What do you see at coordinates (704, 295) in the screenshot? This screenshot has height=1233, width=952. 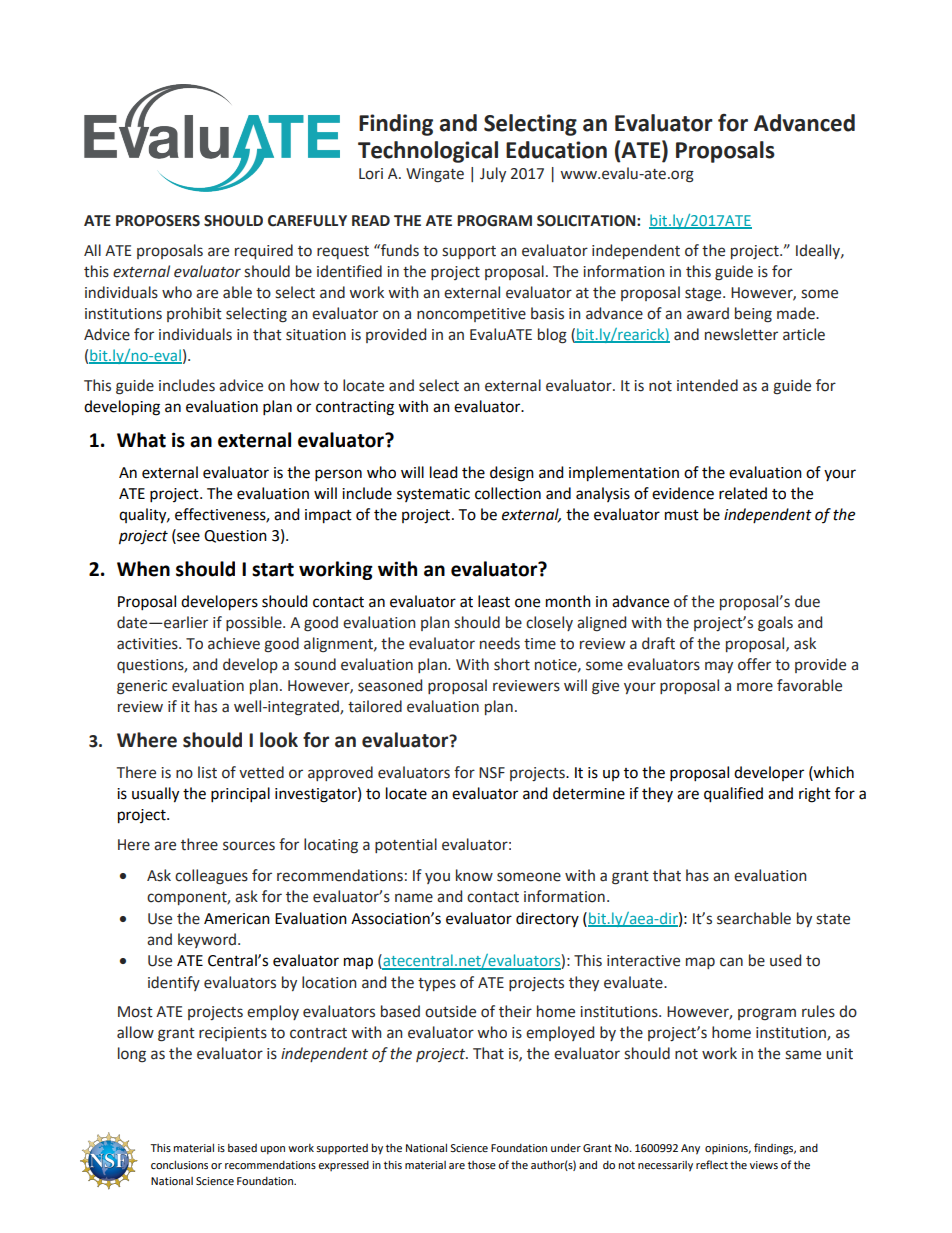 I see `stage` at bounding box center [704, 295].
